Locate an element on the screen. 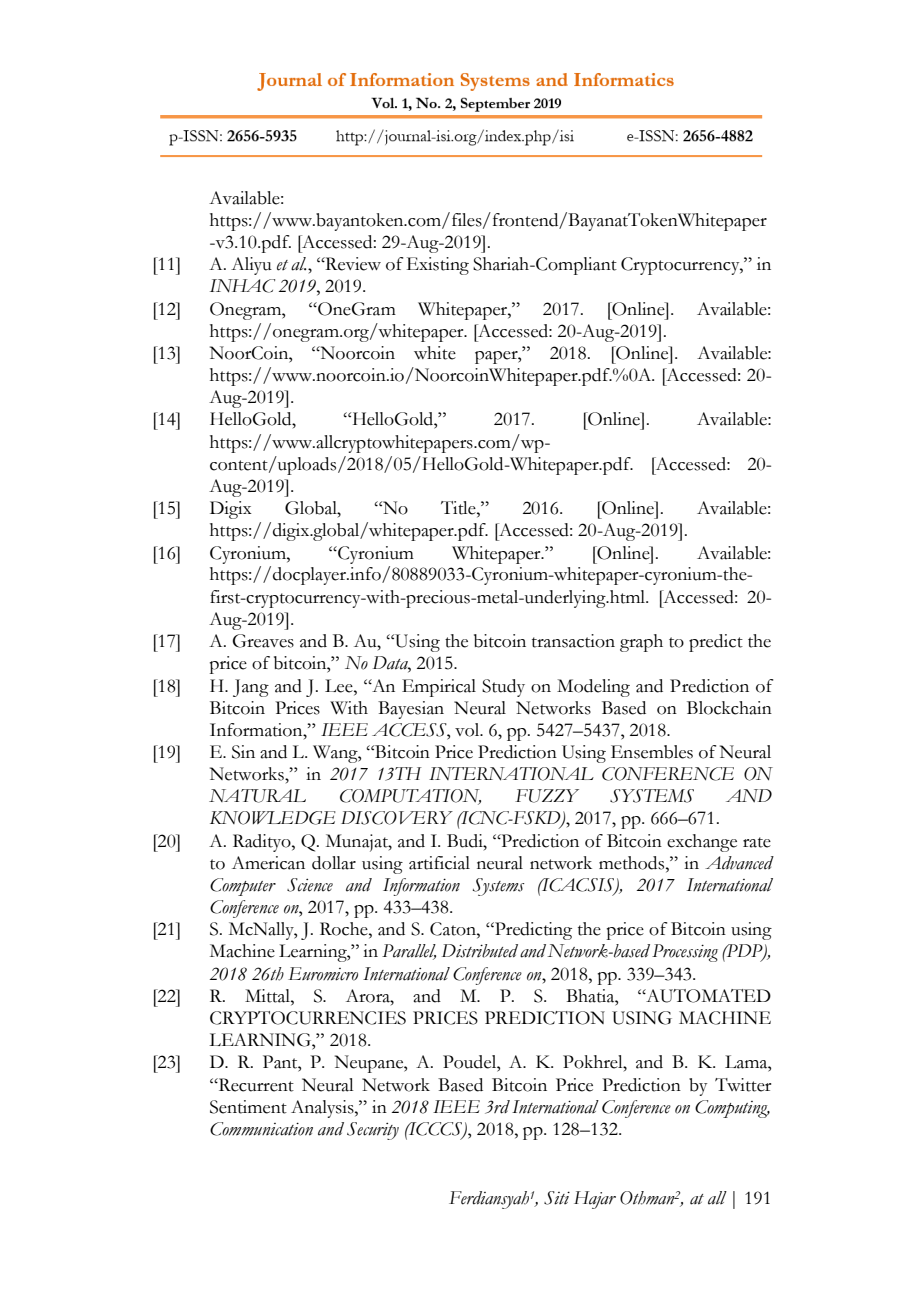 The height and width of the screenshot is (1305, 924). Existing is located at coordinates (438, 266).
